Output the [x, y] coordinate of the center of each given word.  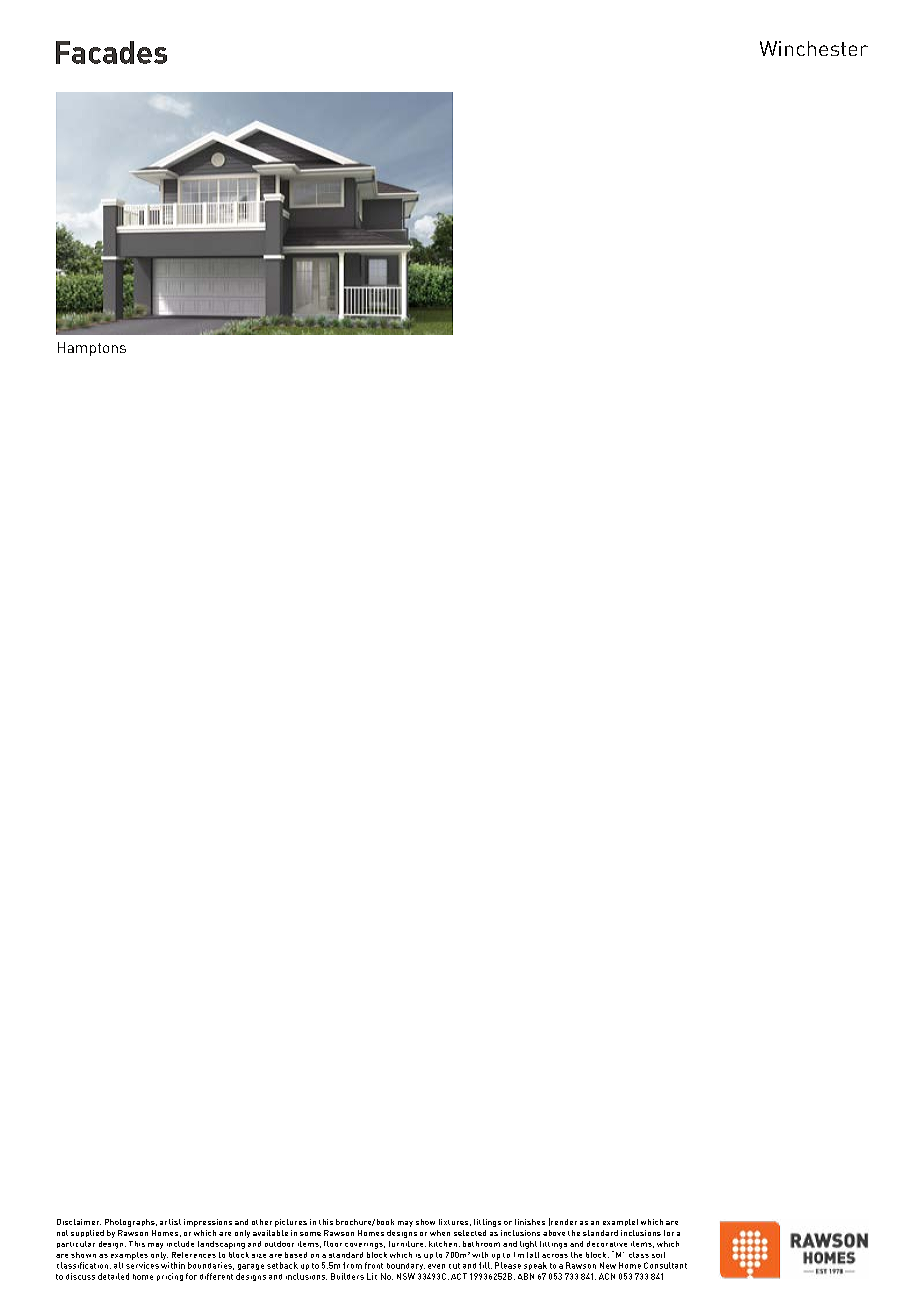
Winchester [814, 48]
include [180, 1244]
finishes [530, 1222]
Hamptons [92, 349]
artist [170, 1222]
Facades [111, 52]
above [554, 1233]
